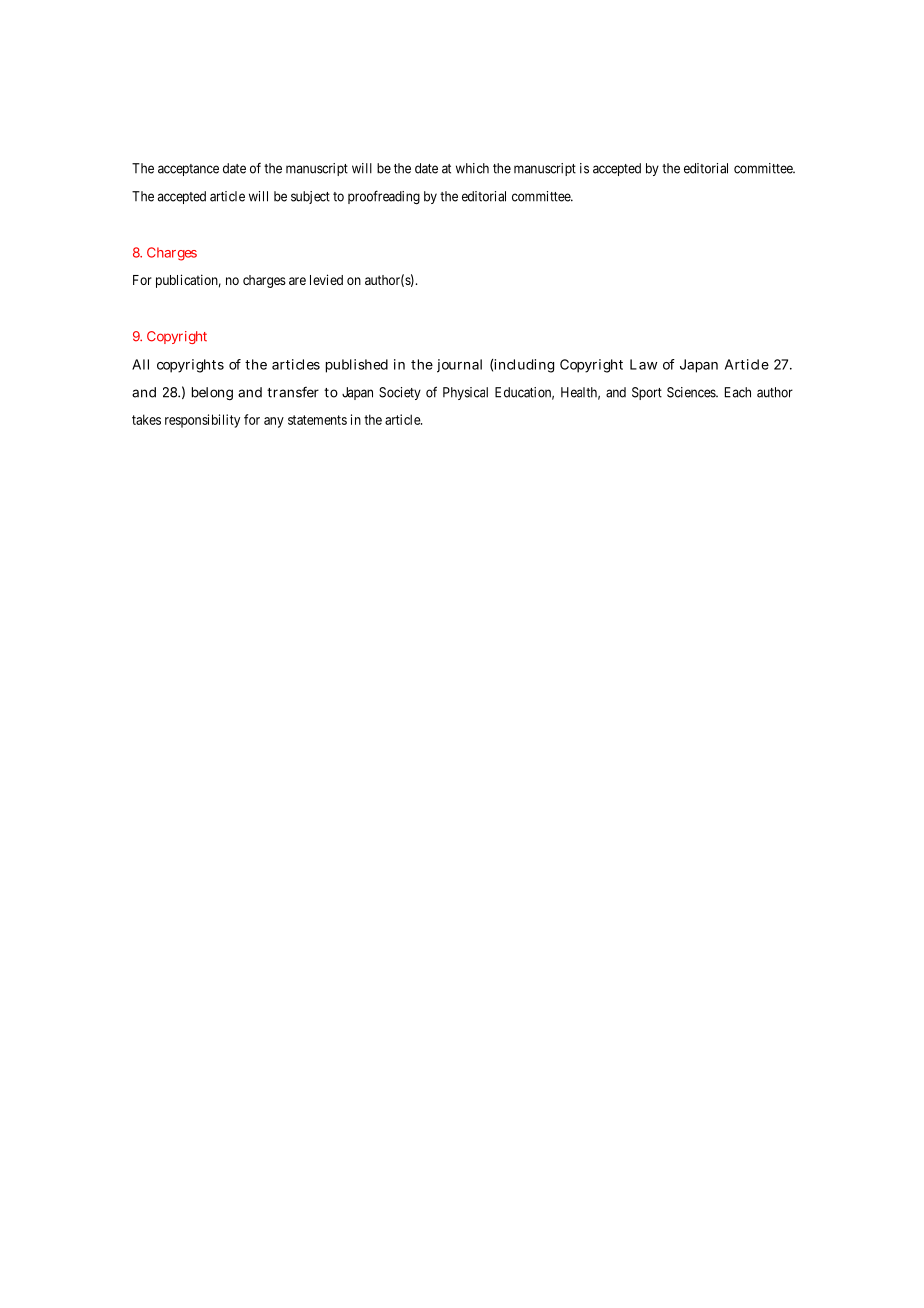  Describe the element at coordinates (459, 366) in the document. I see `journal` at that location.
